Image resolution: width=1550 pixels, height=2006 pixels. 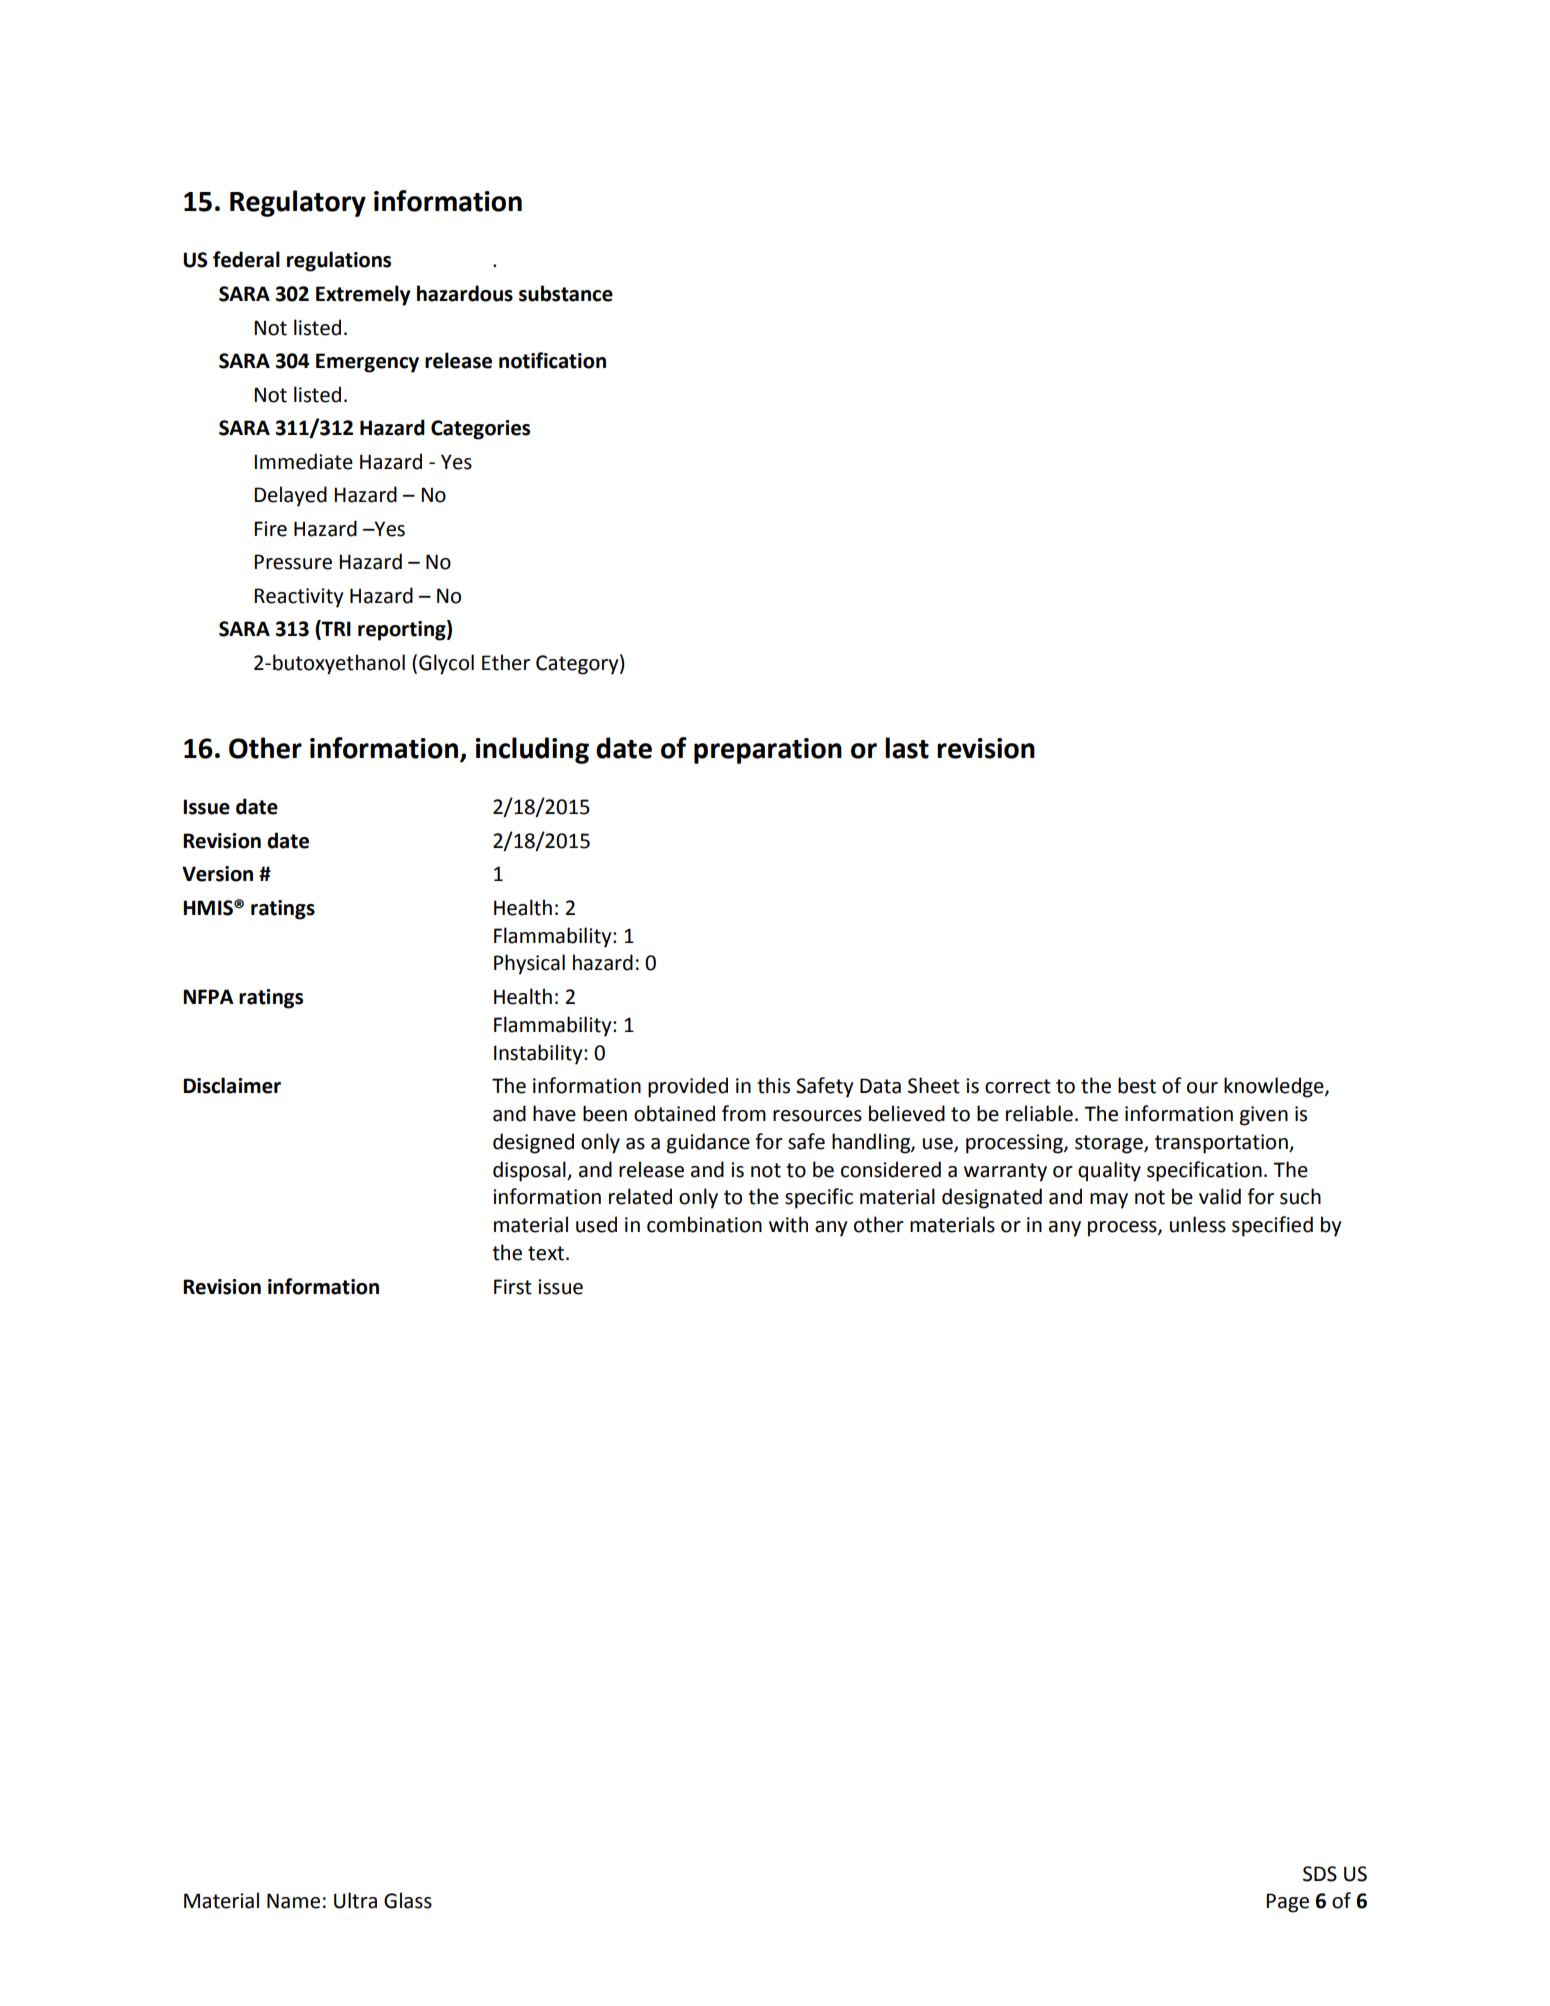 I want to click on notification, so click(x=552, y=360).
